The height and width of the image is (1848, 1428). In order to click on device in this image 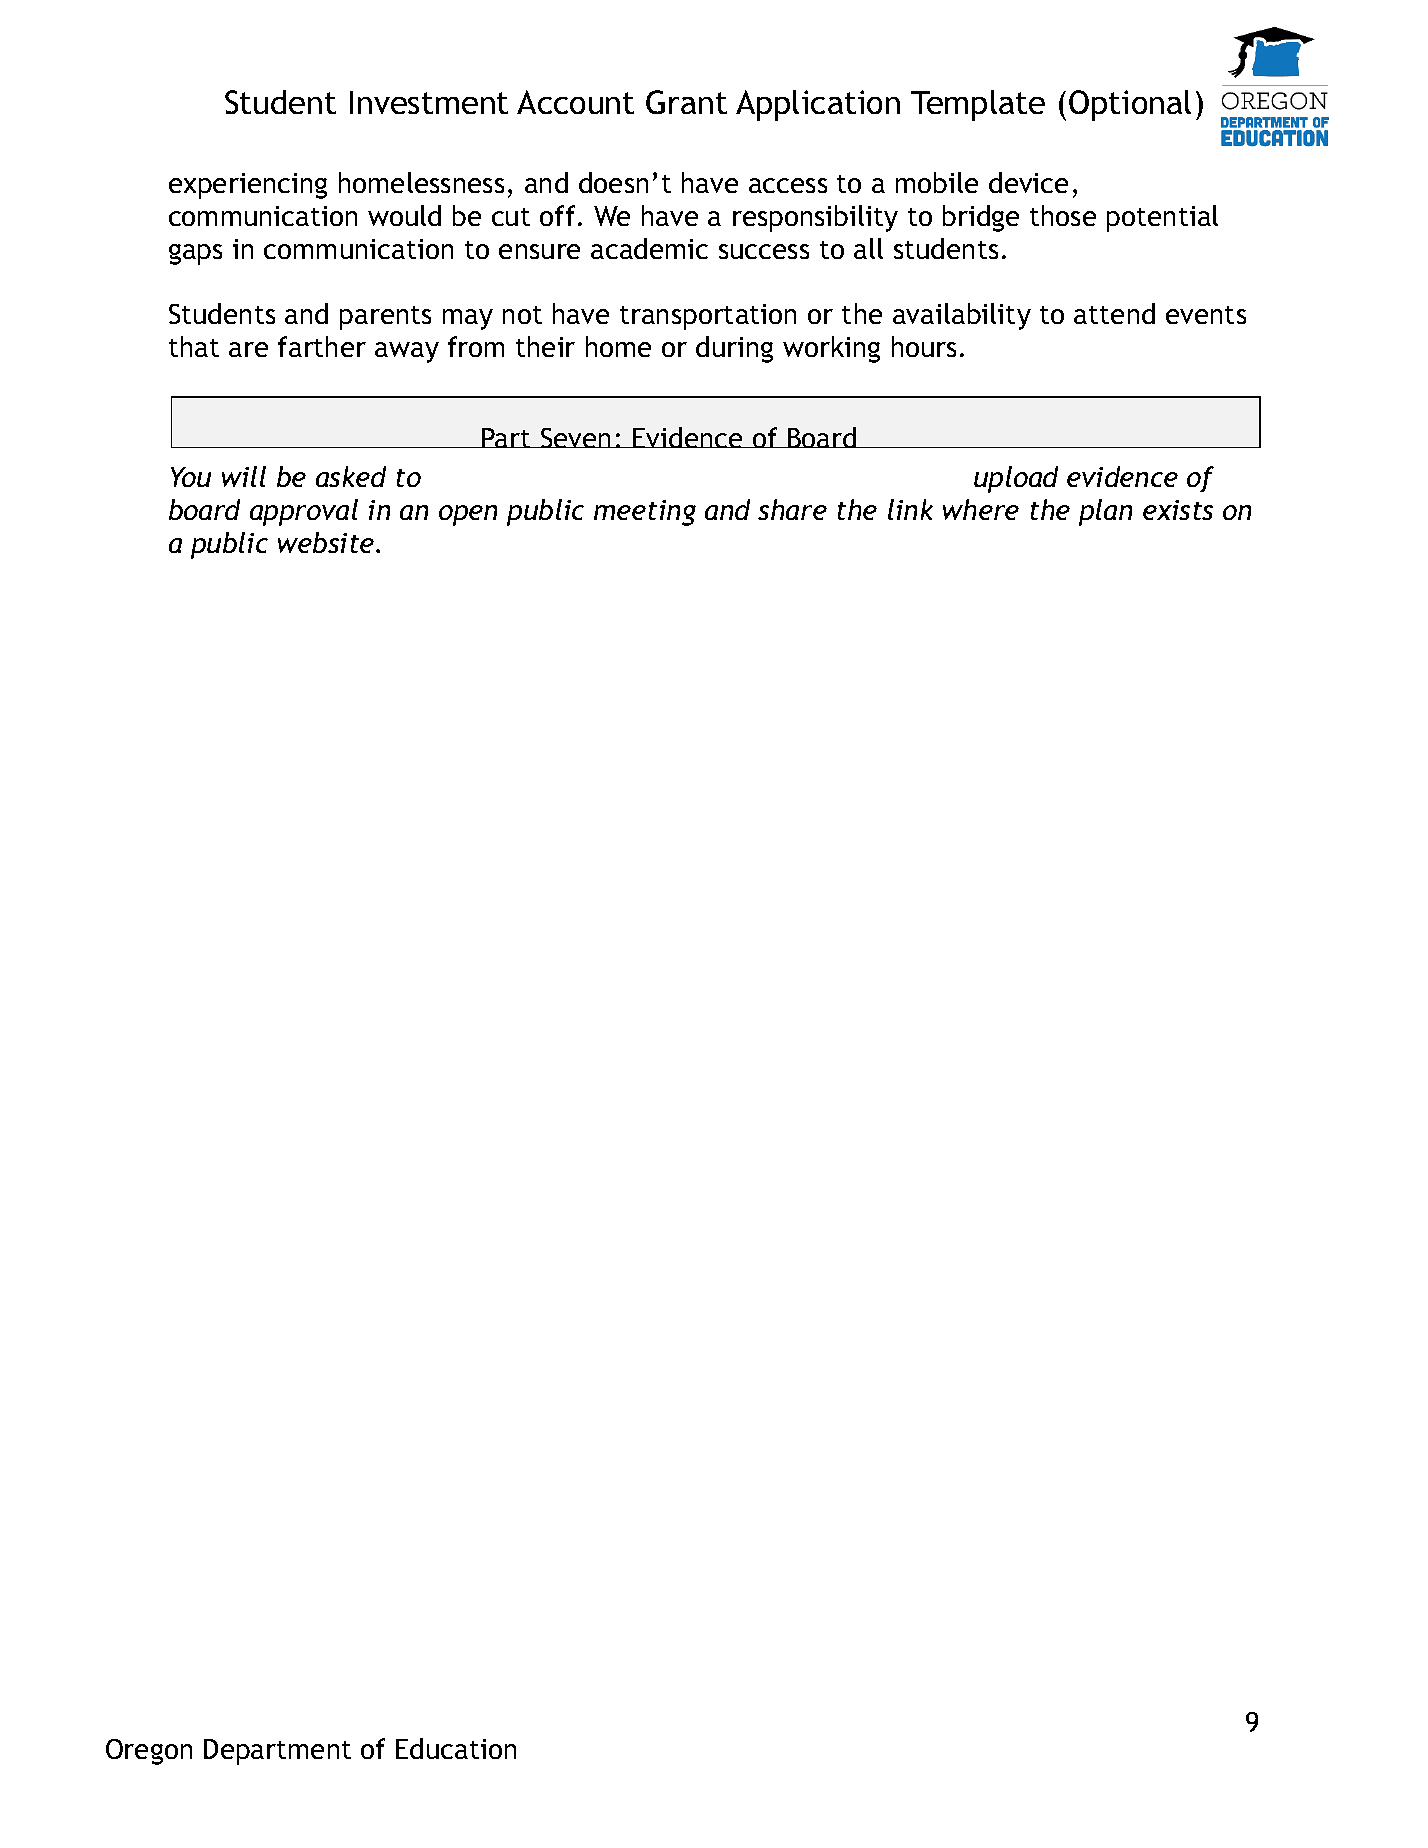, I will do `click(1028, 182)`.
